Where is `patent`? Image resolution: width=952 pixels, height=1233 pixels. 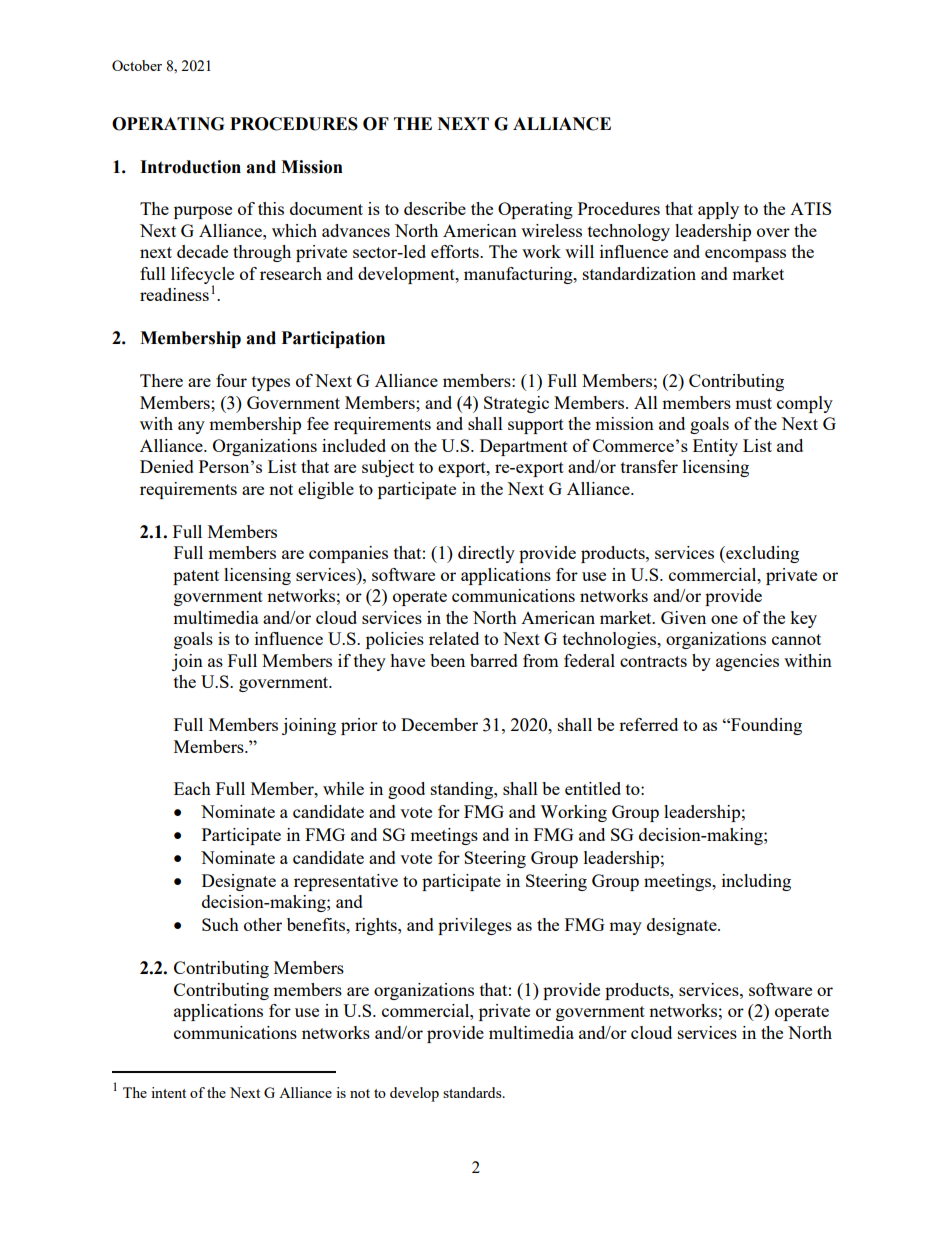 patent is located at coordinates (196, 577).
